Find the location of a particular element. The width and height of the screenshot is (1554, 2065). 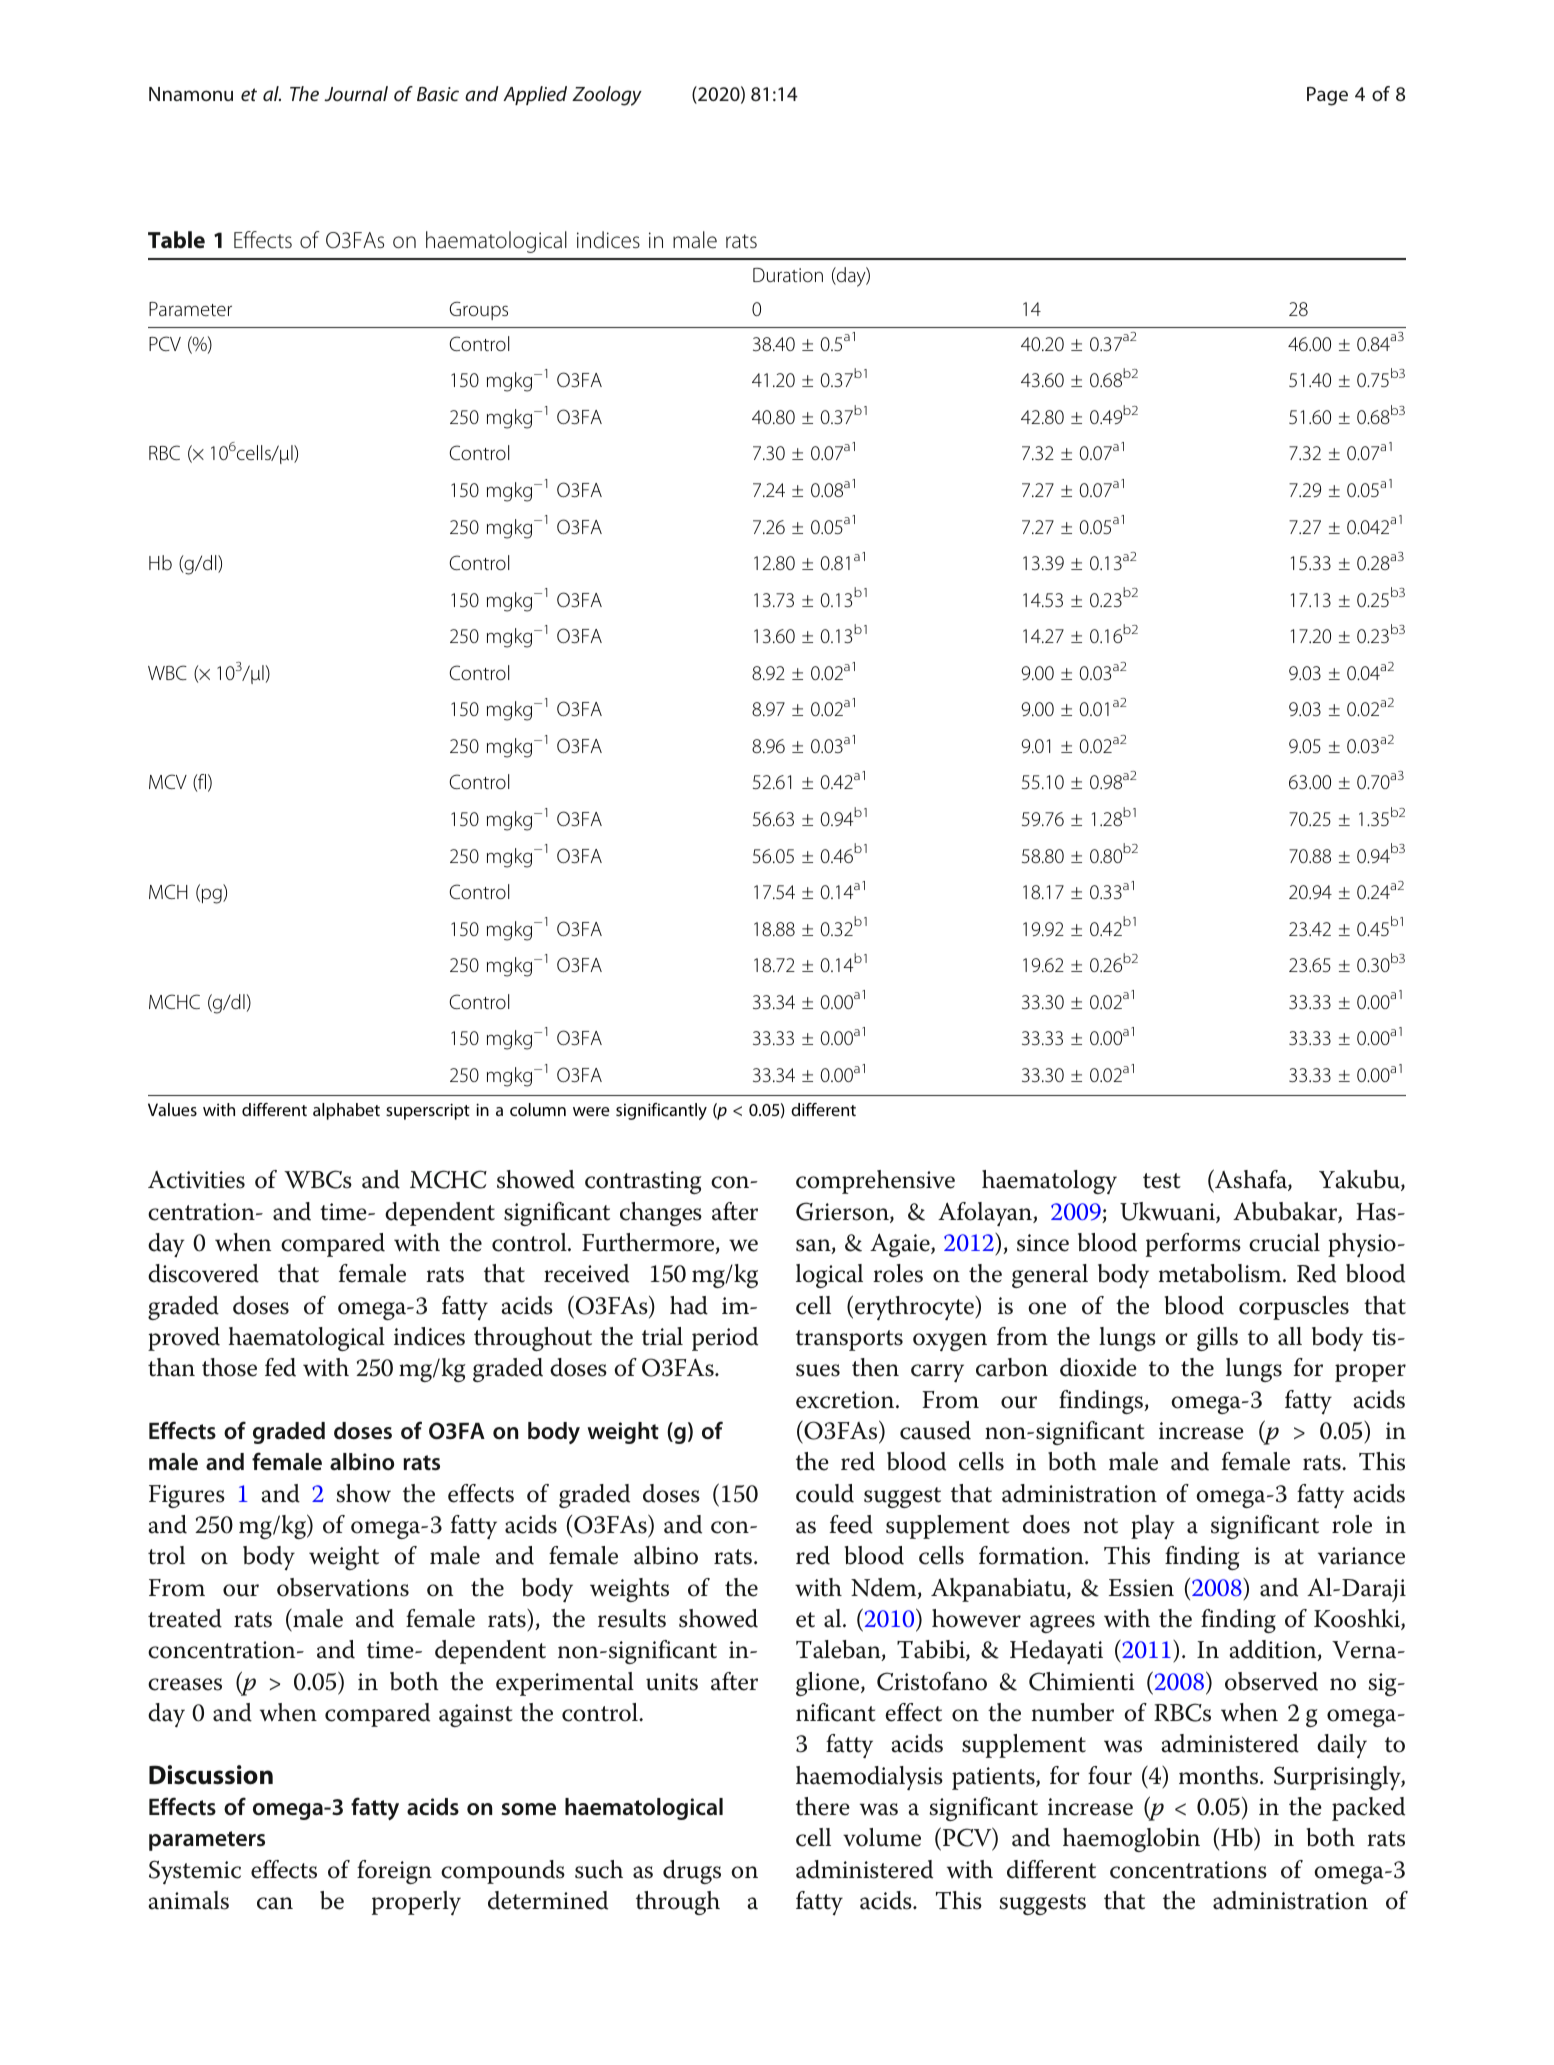

Duration is located at coordinates (788, 275).
